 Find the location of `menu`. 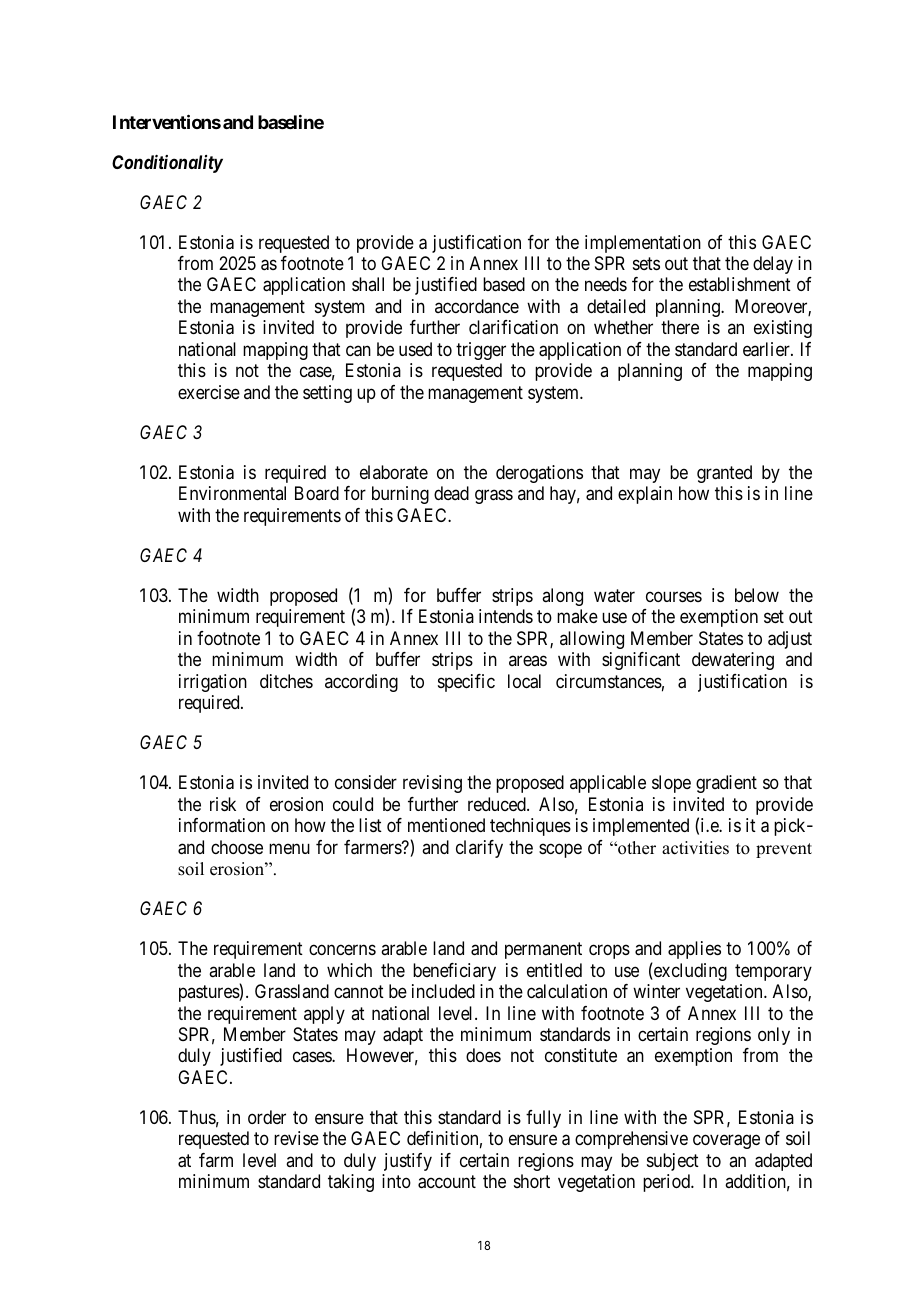

menu is located at coordinates (289, 848).
